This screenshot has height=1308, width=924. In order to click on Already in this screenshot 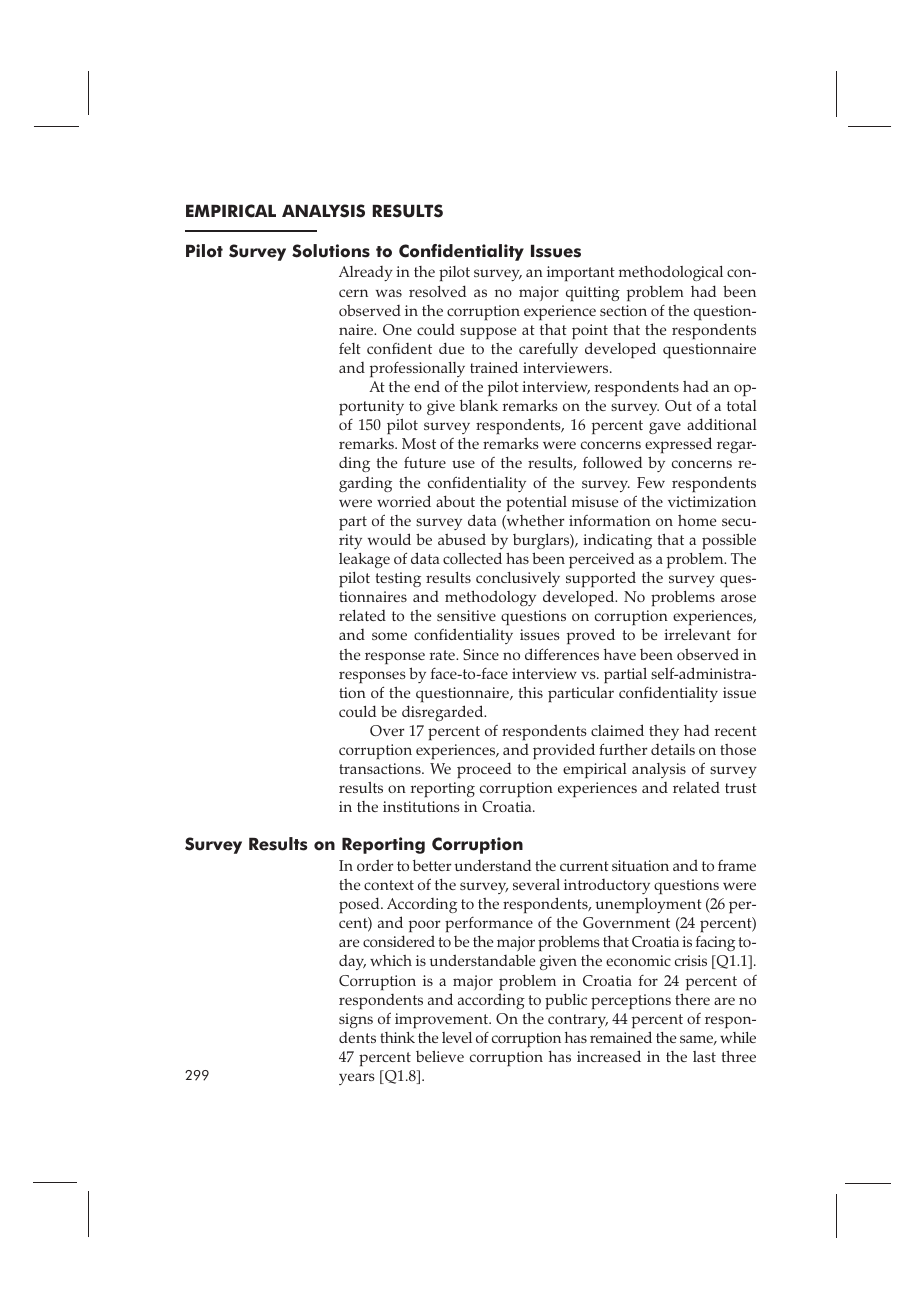, I will do `click(366, 273)`.
